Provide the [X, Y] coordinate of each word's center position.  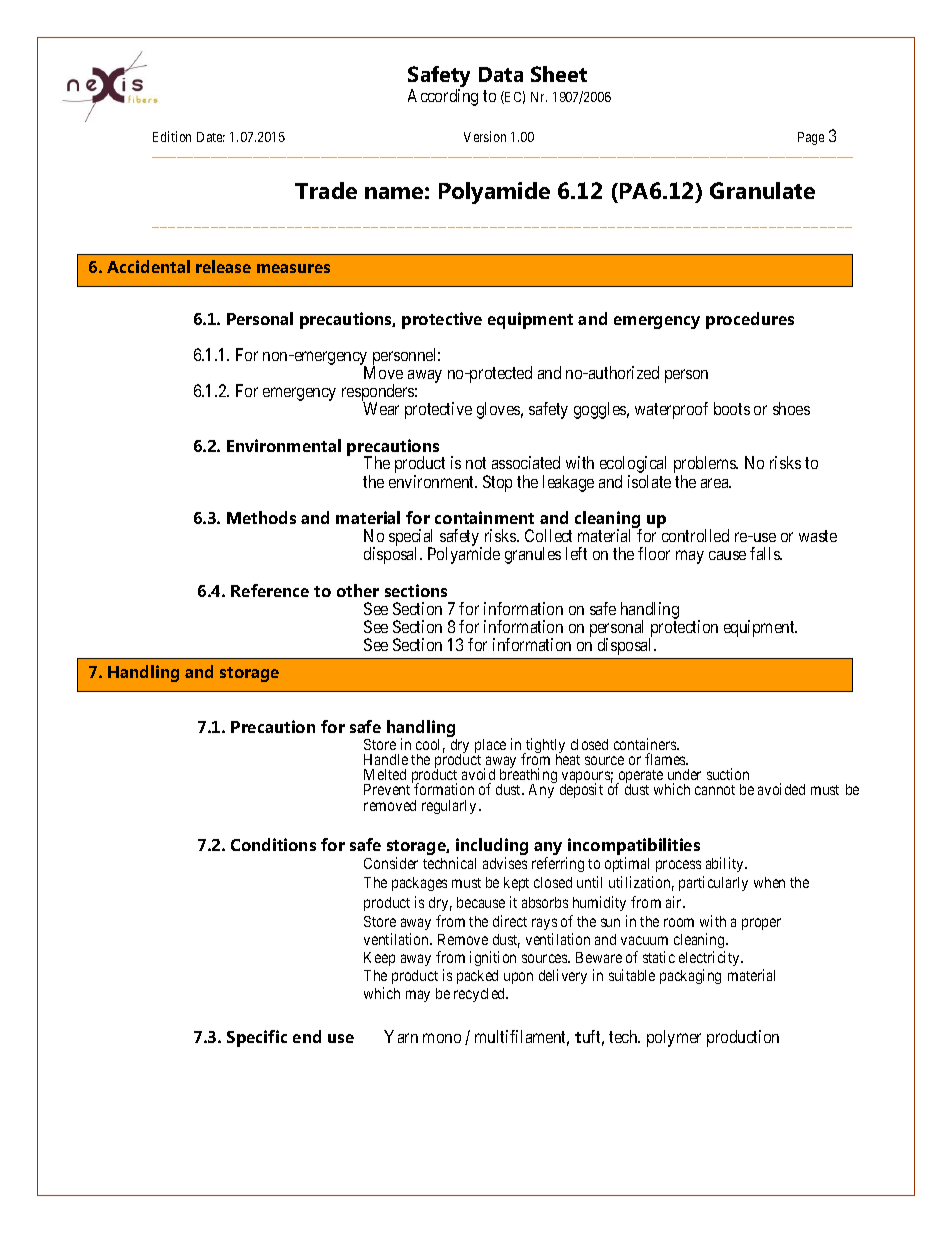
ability [726, 864]
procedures [750, 320]
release [223, 266]
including [492, 848]
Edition [172, 136]
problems [706, 466]
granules [533, 555]
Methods [261, 517]
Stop [497, 483]
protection [683, 629]
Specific [257, 1038]
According [443, 97]
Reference [270, 590]
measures [293, 268]
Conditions [273, 844]
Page [811, 138]
